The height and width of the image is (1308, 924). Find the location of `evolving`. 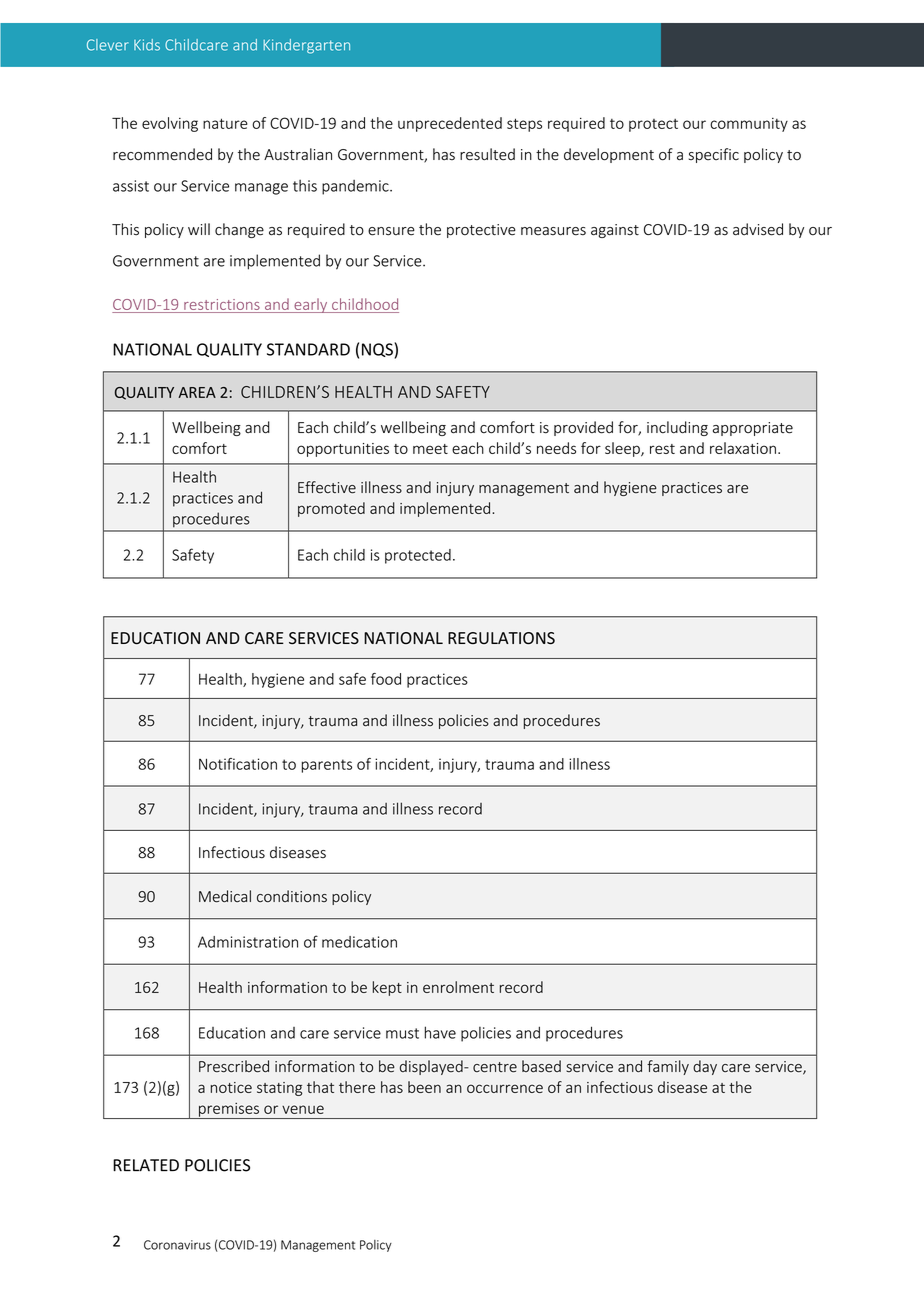

evolving is located at coordinates (170, 124).
